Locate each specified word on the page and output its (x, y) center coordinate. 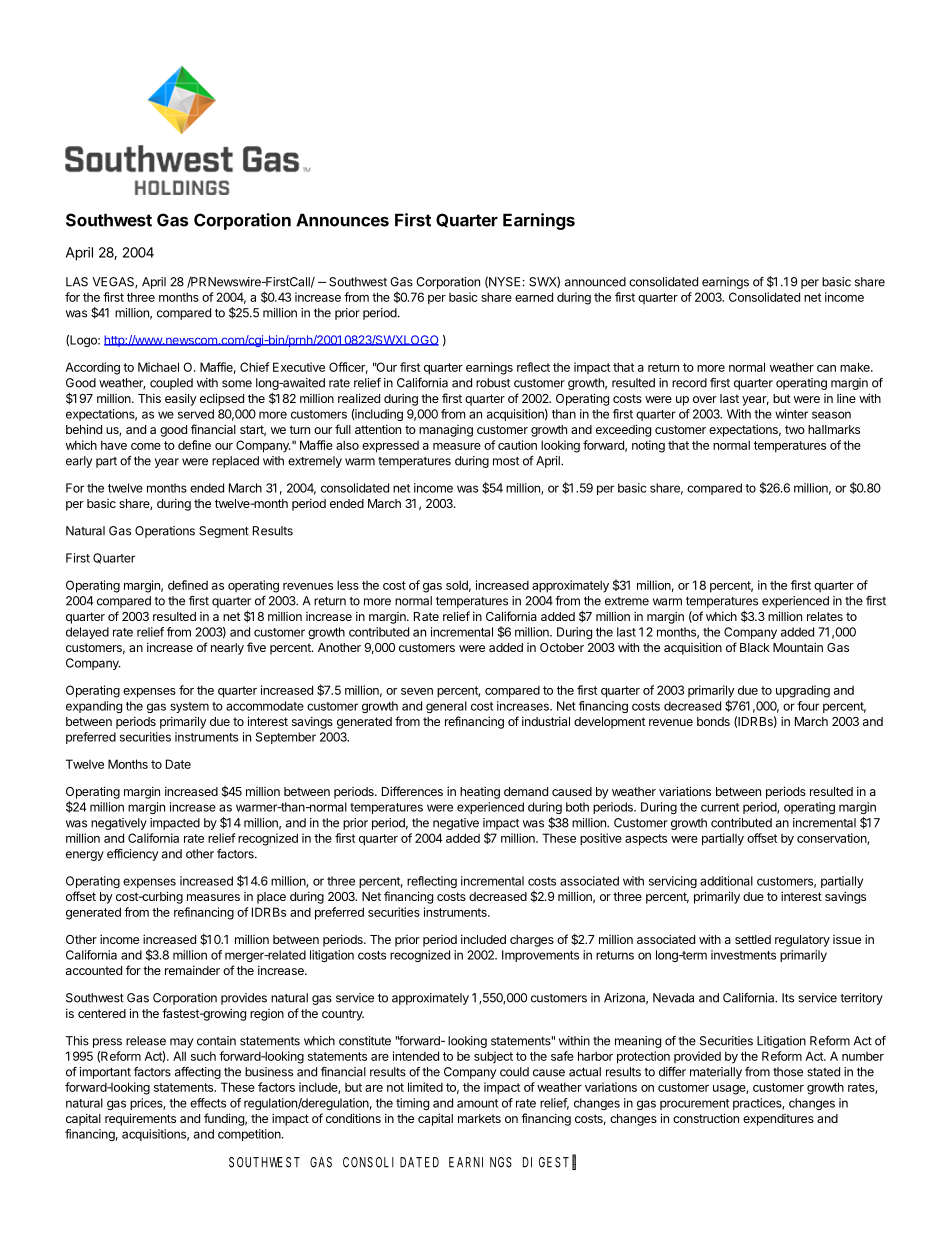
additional (726, 881)
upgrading (803, 691)
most (506, 461)
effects (208, 1103)
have (114, 445)
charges (532, 941)
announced (595, 282)
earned (534, 297)
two (795, 429)
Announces (342, 220)
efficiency (132, 855)
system (189, 707)
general (446, 707)
